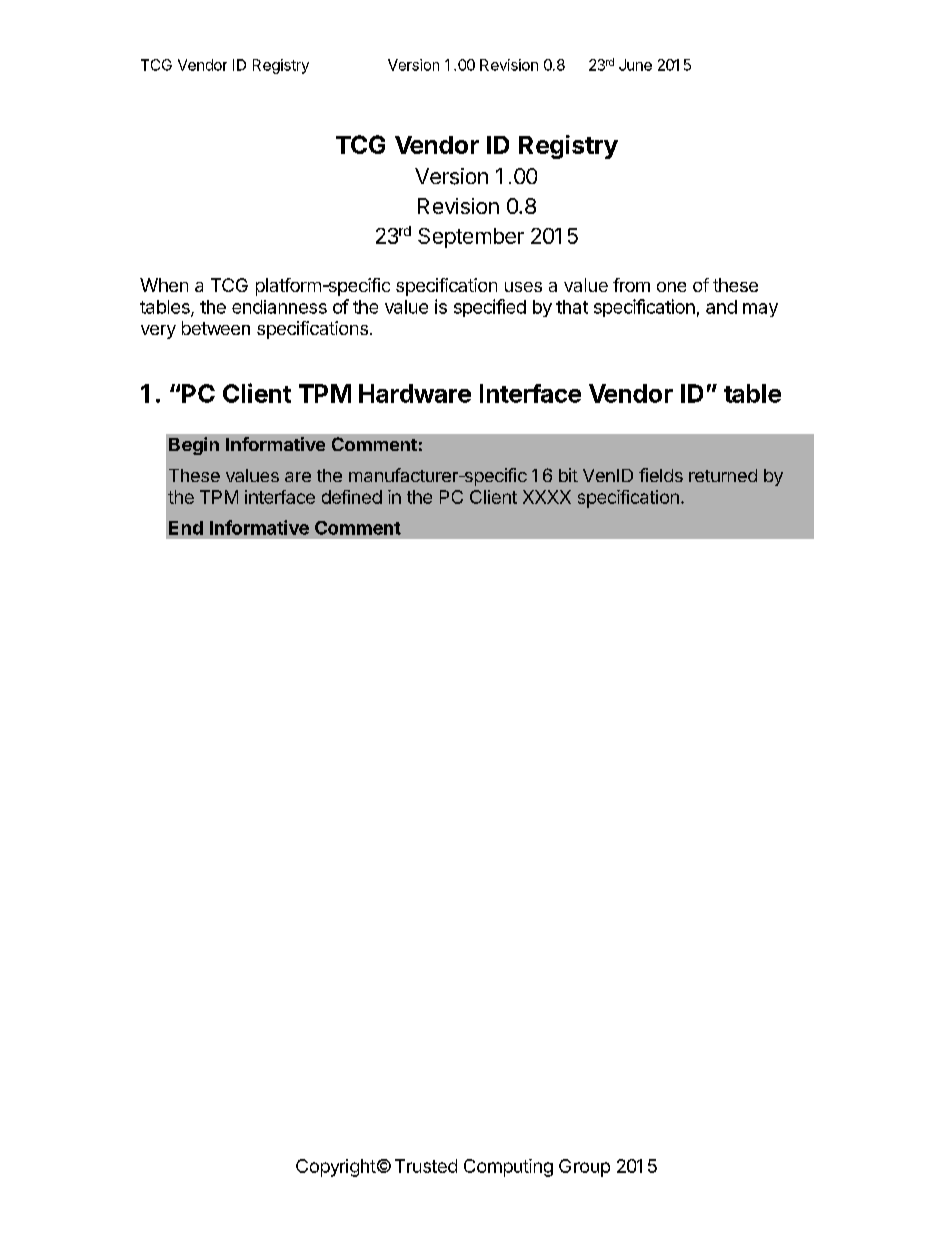 Image resolution: width=952 pixels, height=1233 pixels. What do you see at coordinates (426, 1166) in the page?
I see `Trusted` at bounding box center [426, 1166].
